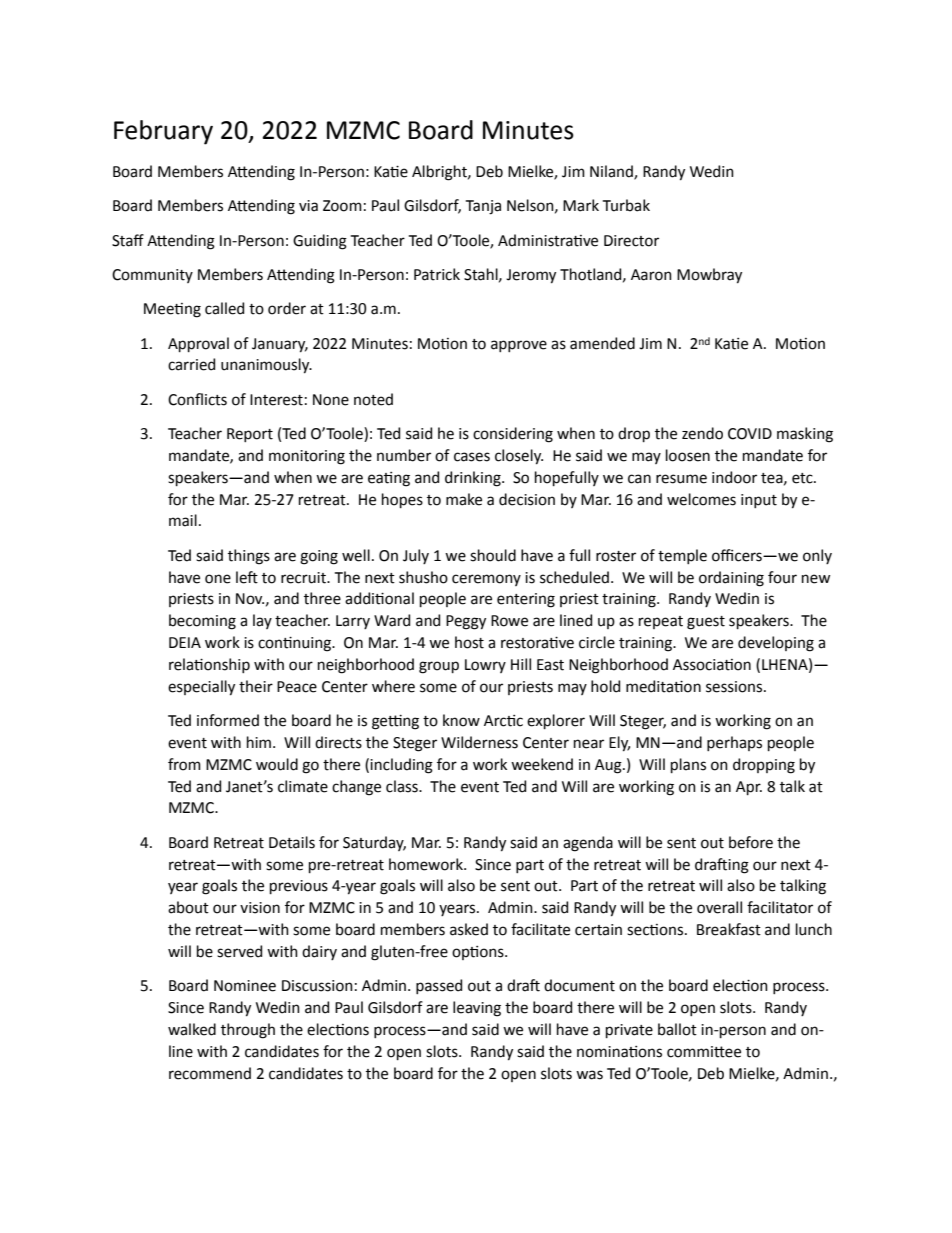 This page has width=952, height=1233. What do you see at coordinates (483, 207) in the page?
I see `Tanja` at bounding box center [483, 207].
